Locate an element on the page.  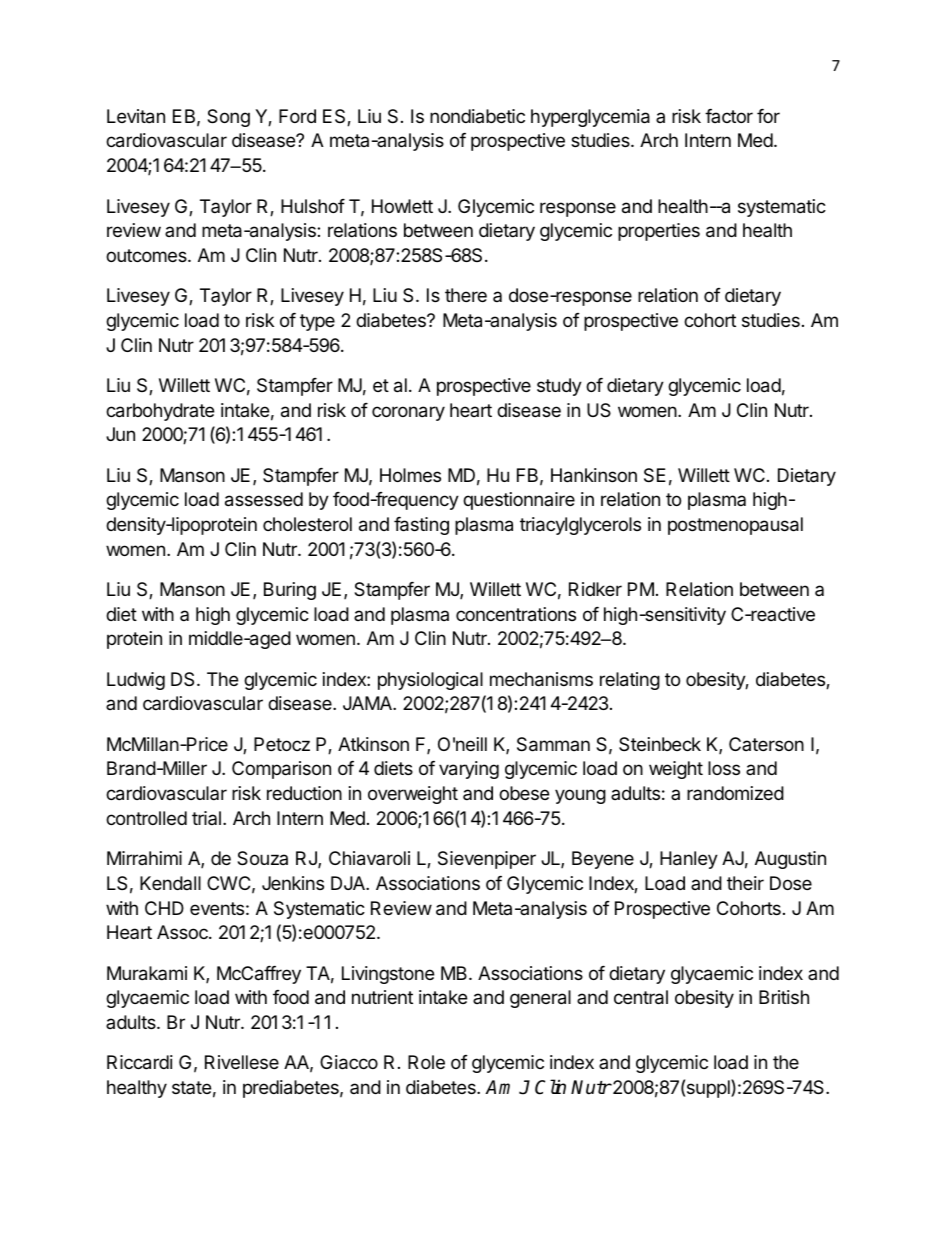
carbohydrate is located at coordinates (160, 412).
